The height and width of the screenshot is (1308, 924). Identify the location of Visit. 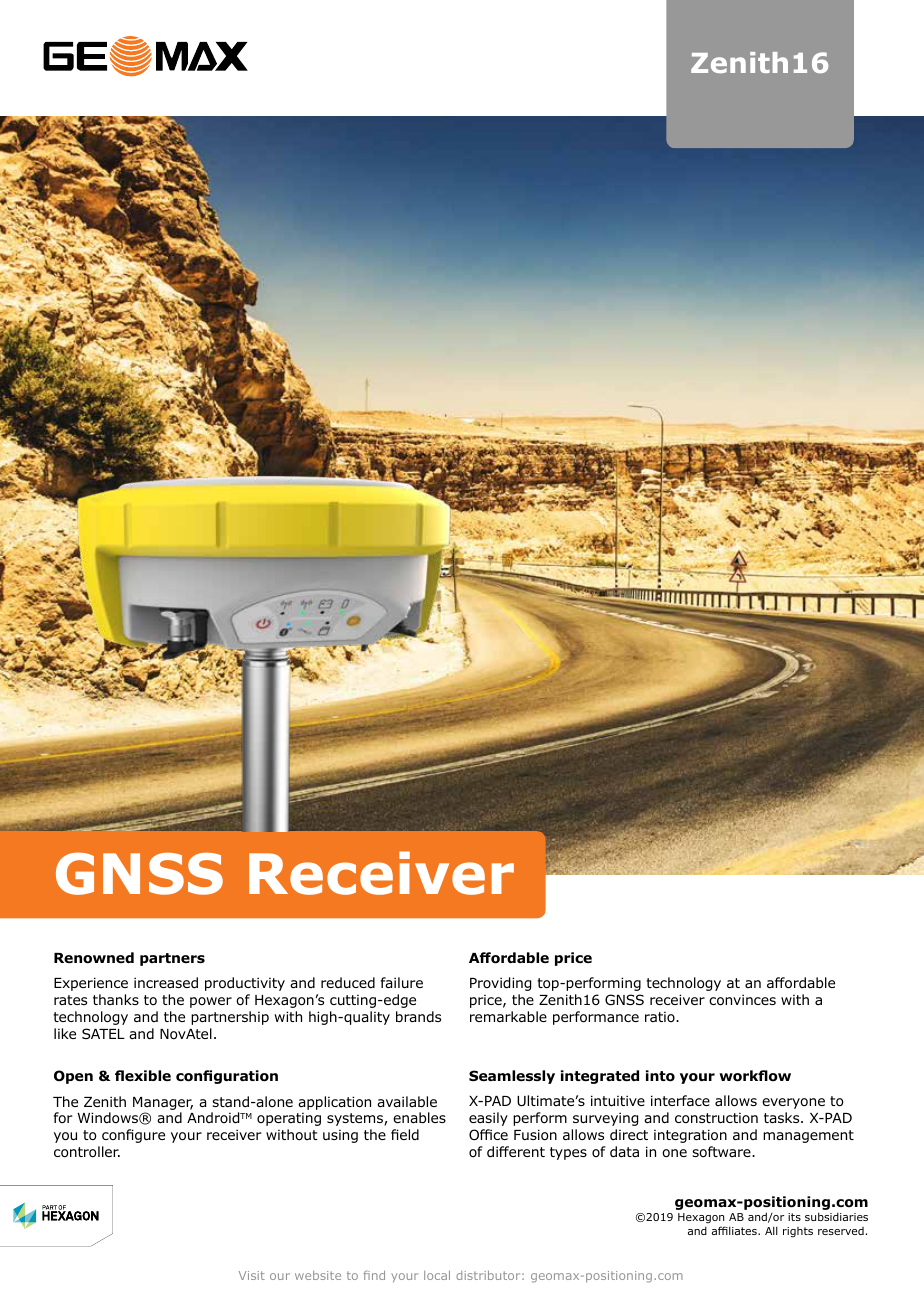
(252, 1275).
